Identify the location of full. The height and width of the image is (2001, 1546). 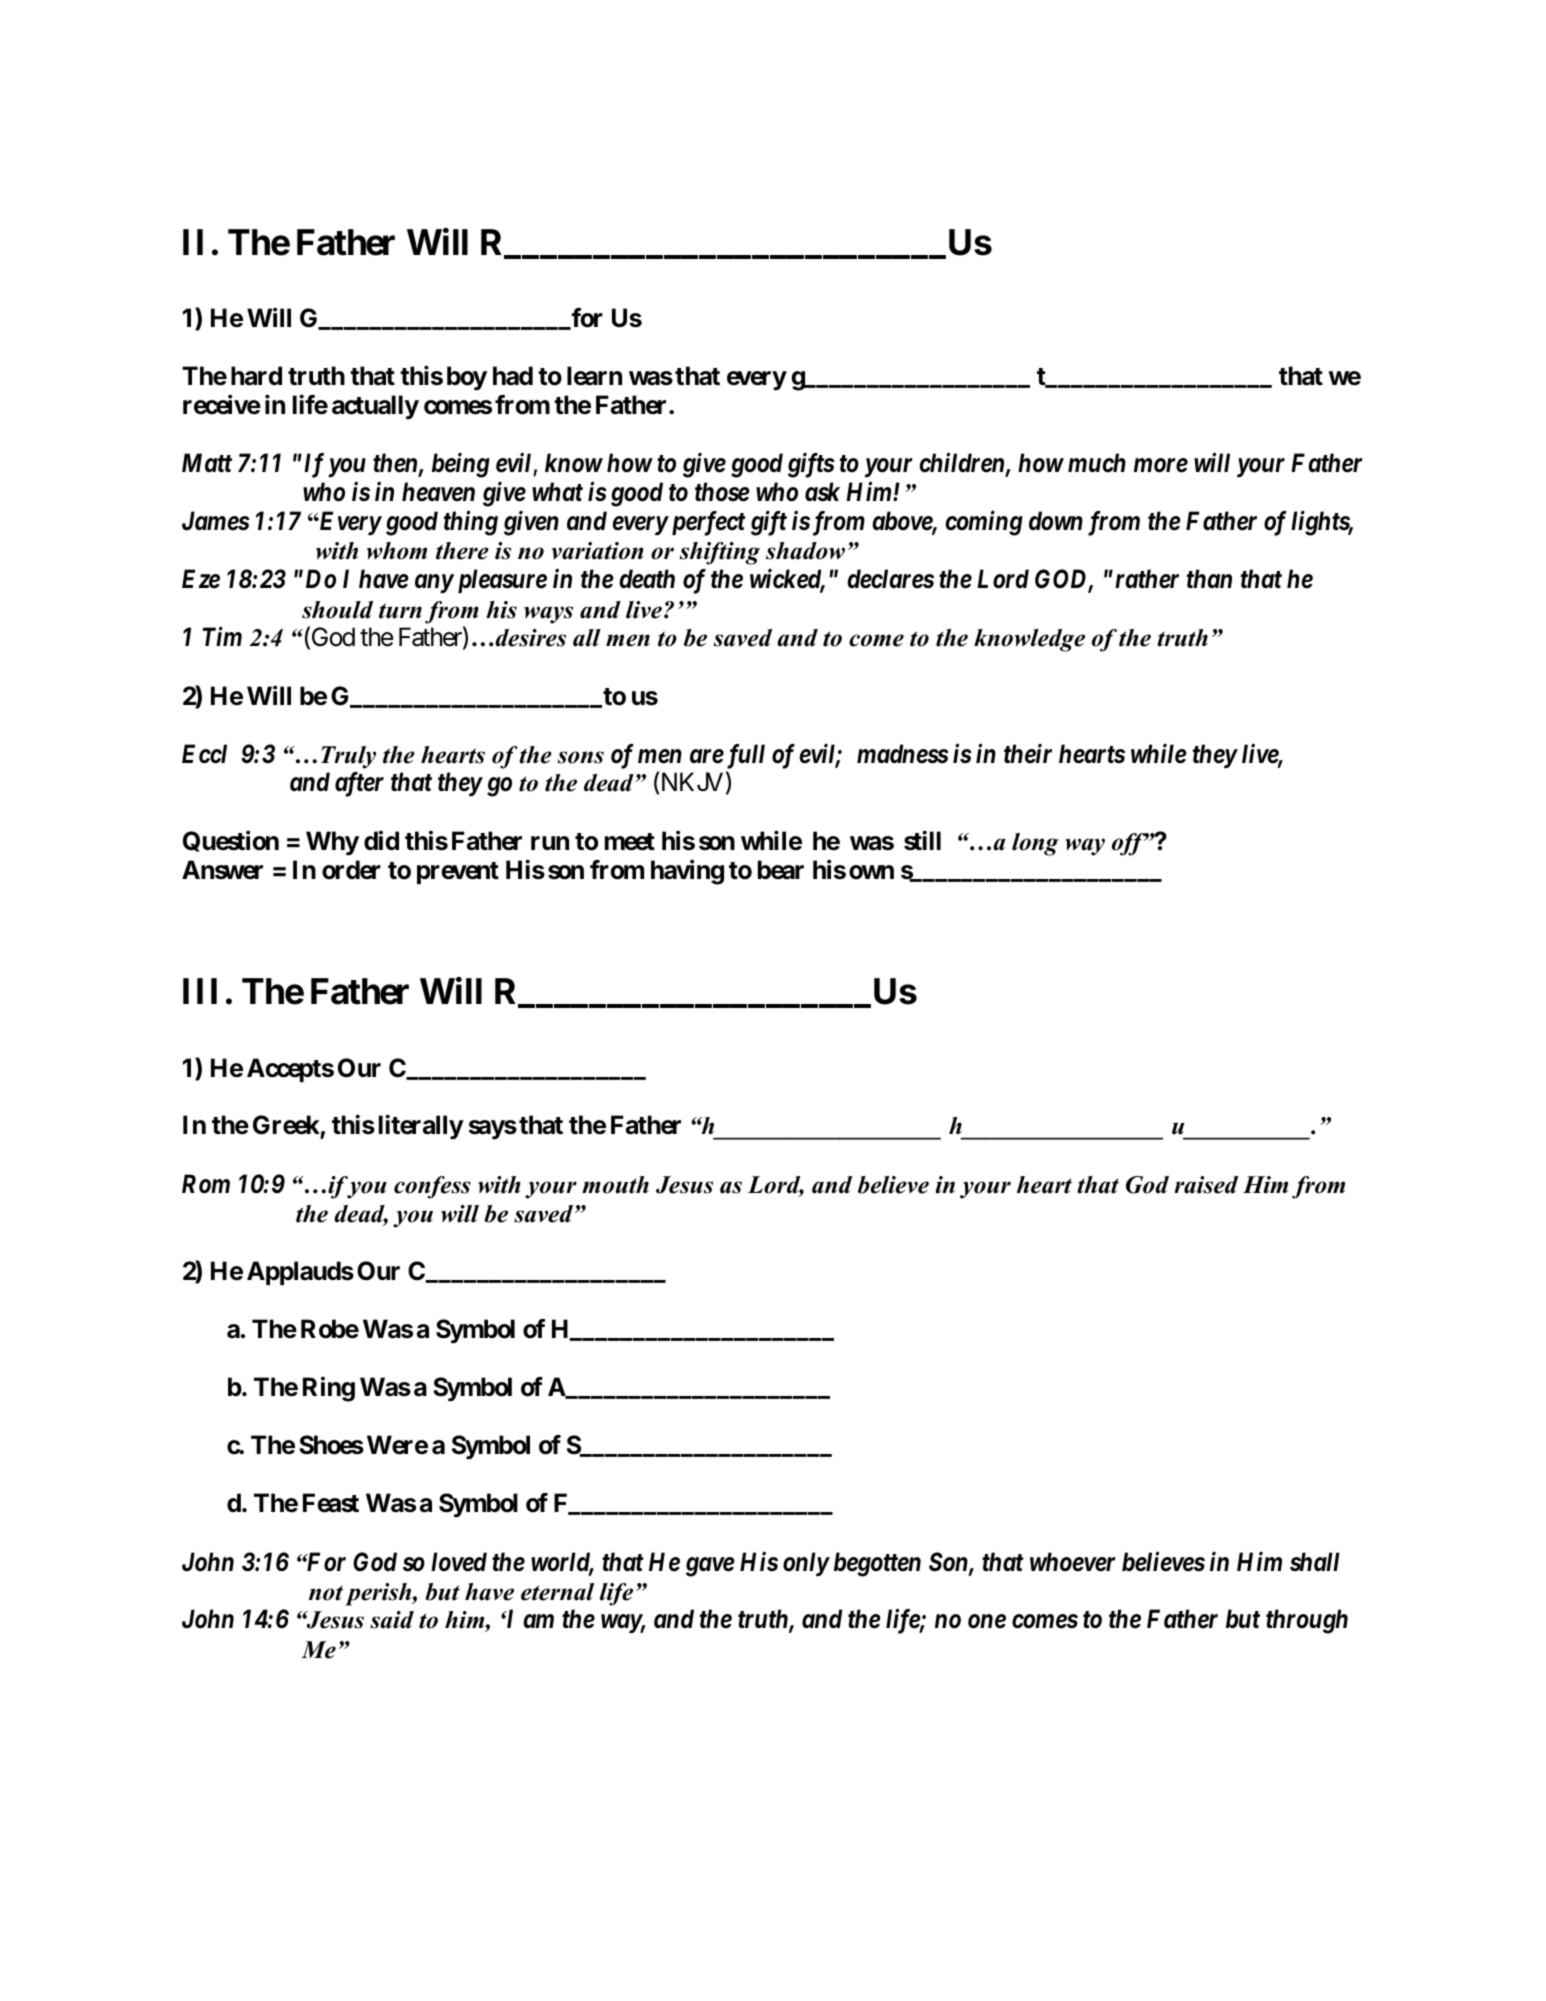
(744, 756).
